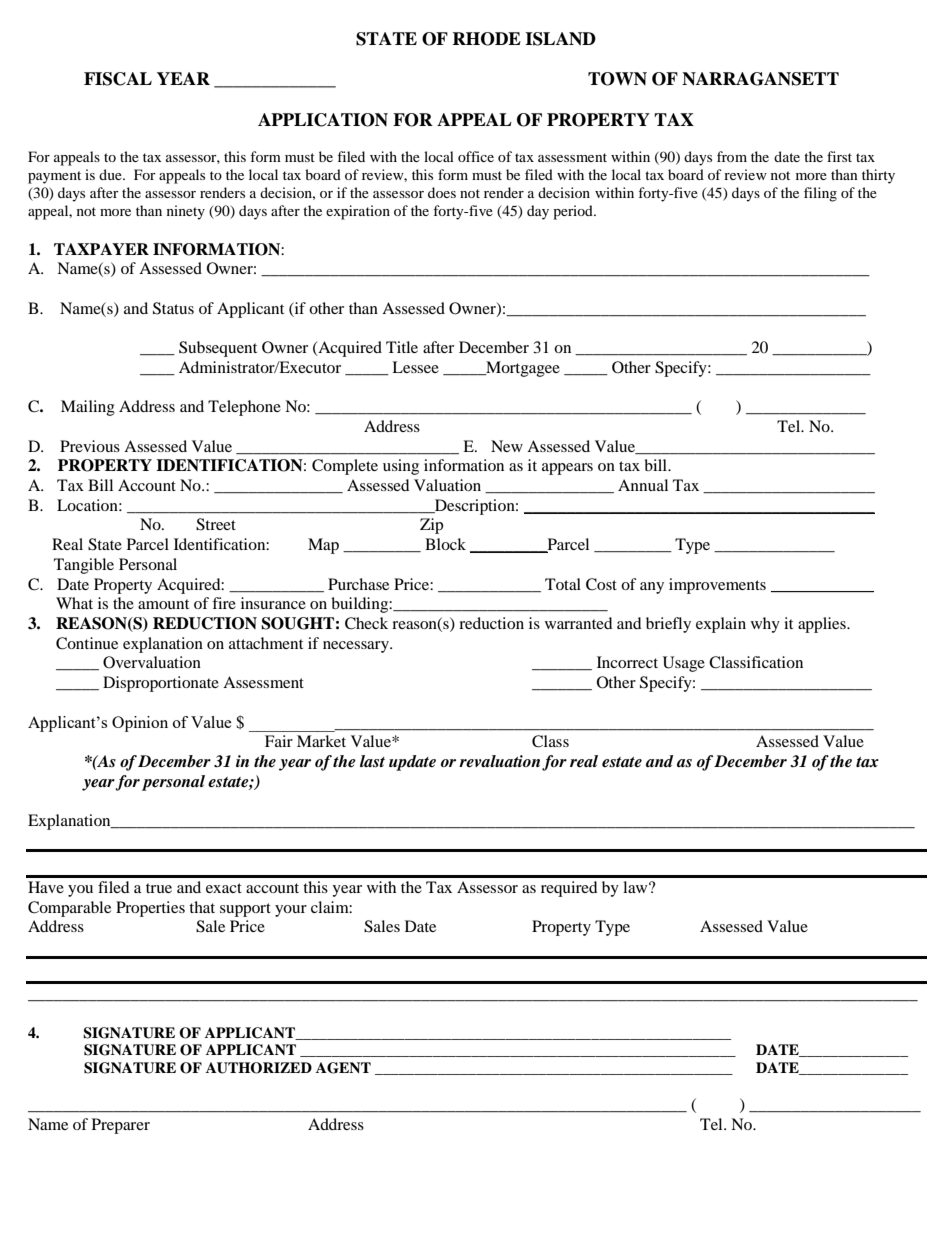 The width and height of the page is (952, 1233). What do you see at coordinates (88, 408) in the page?
I see `Mailing` at bounding box center [88, 408].
